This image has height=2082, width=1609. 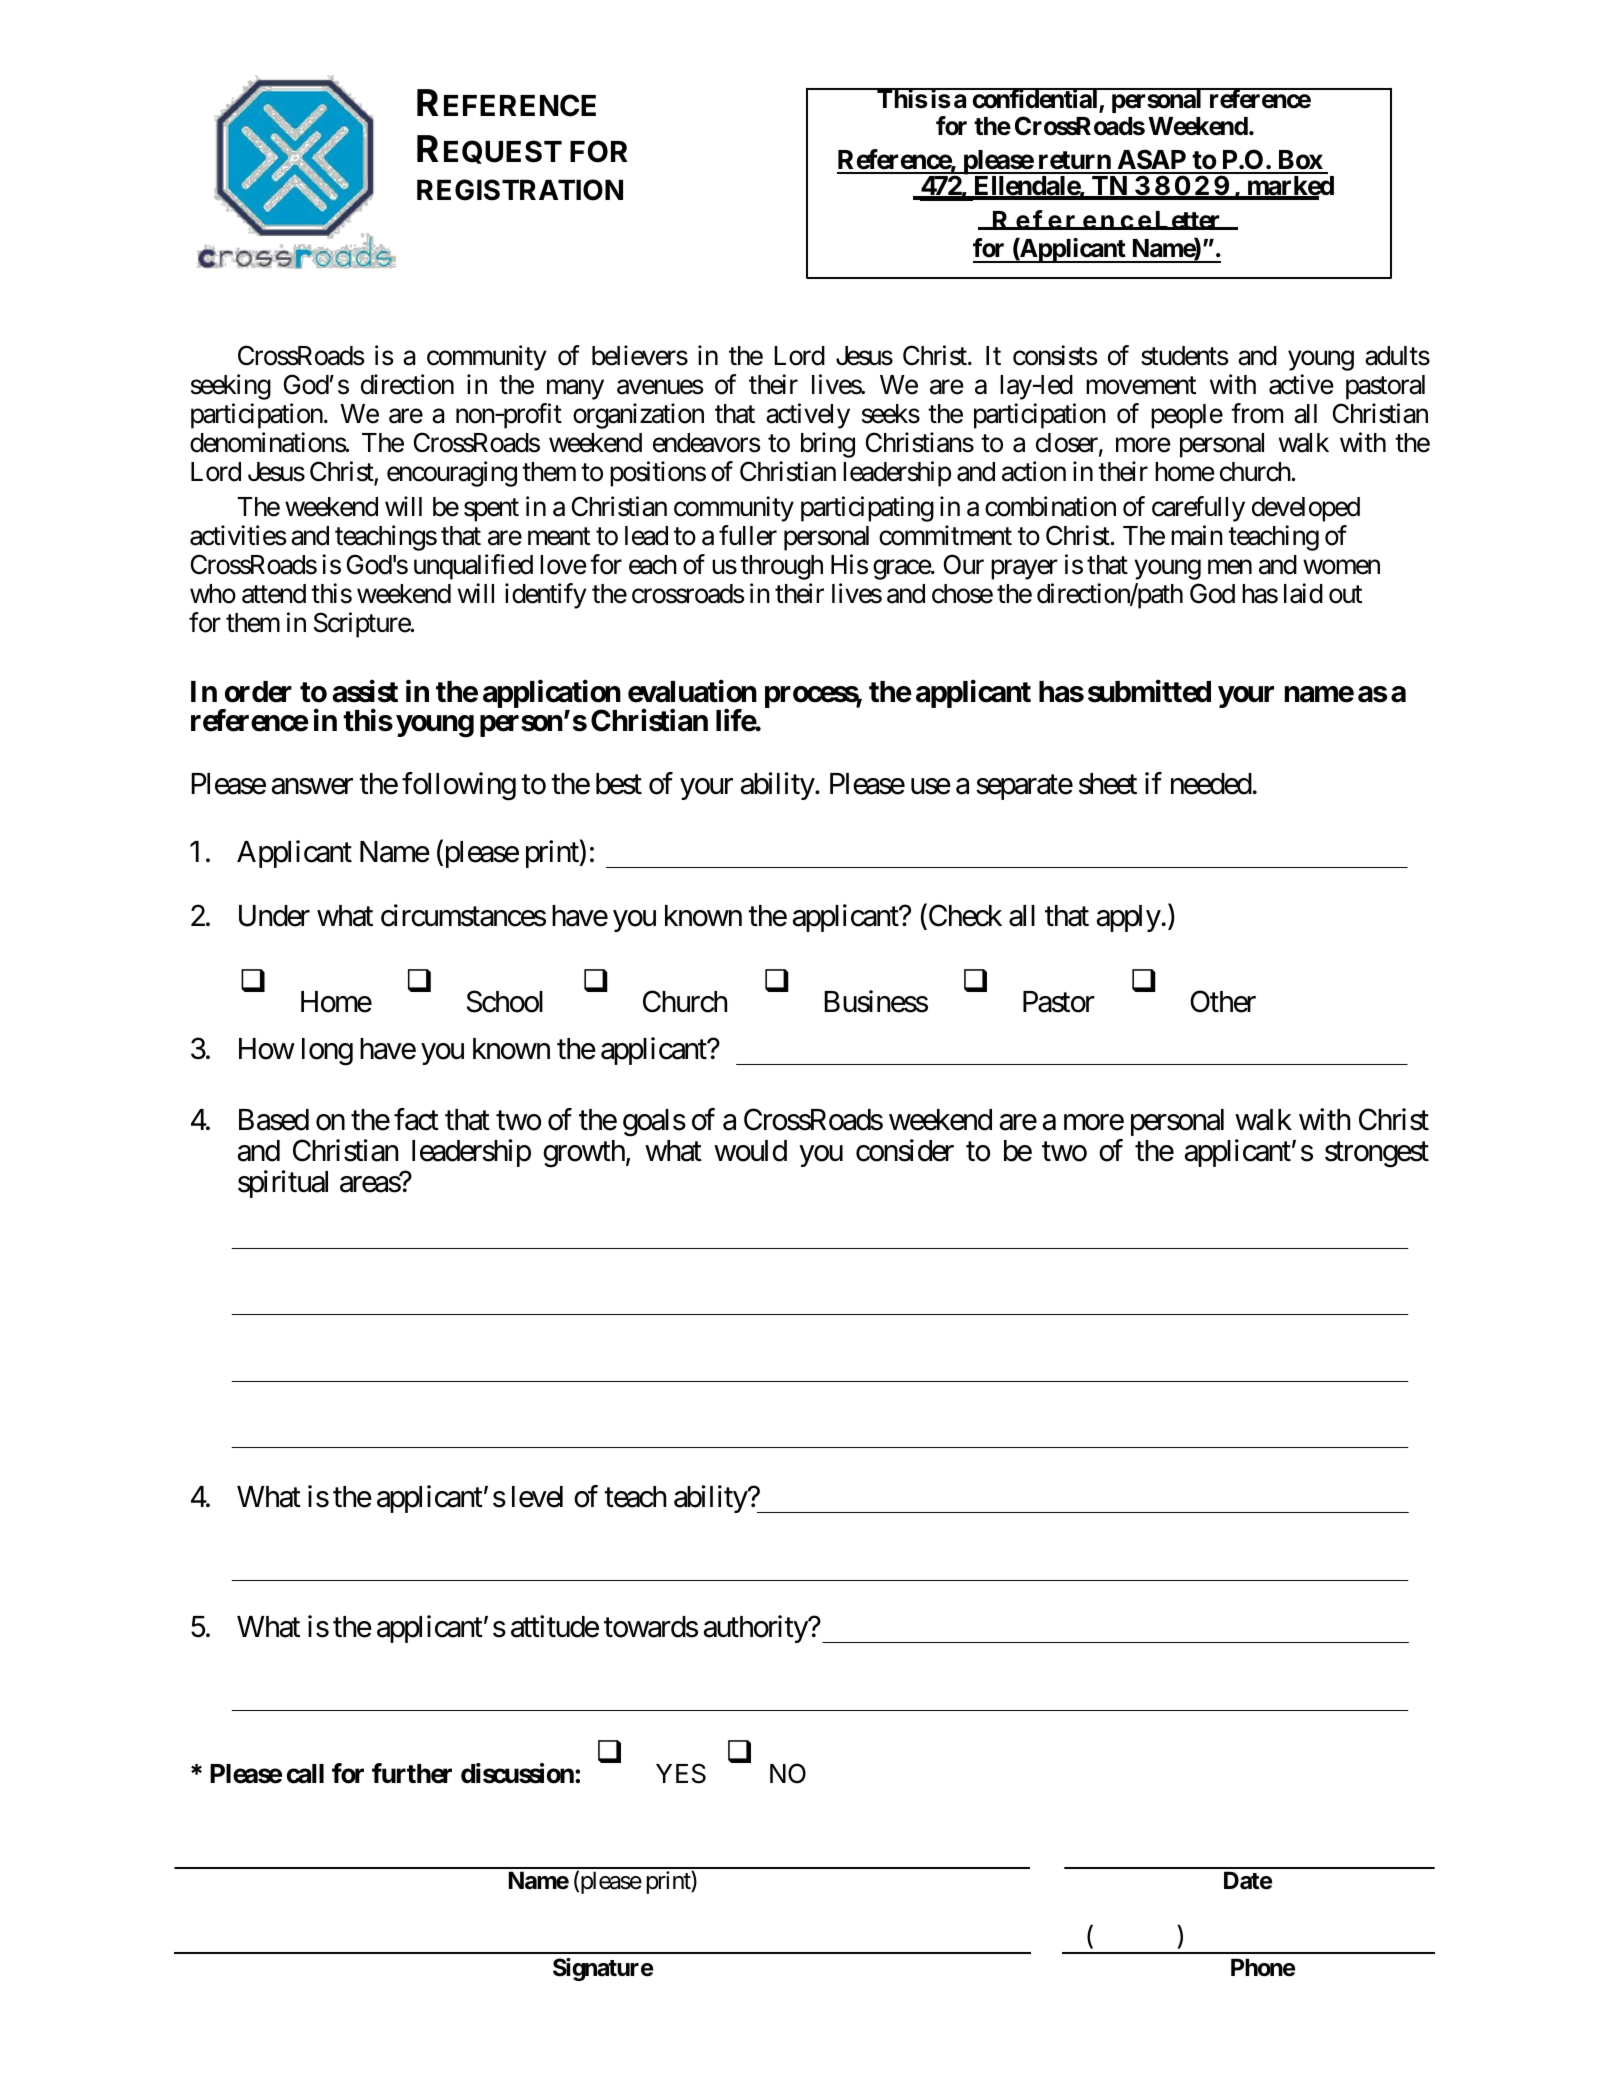 What do you see at coordinates (756, 1629) in the image?
I see `authority` at bounding box center [756, 1629].
